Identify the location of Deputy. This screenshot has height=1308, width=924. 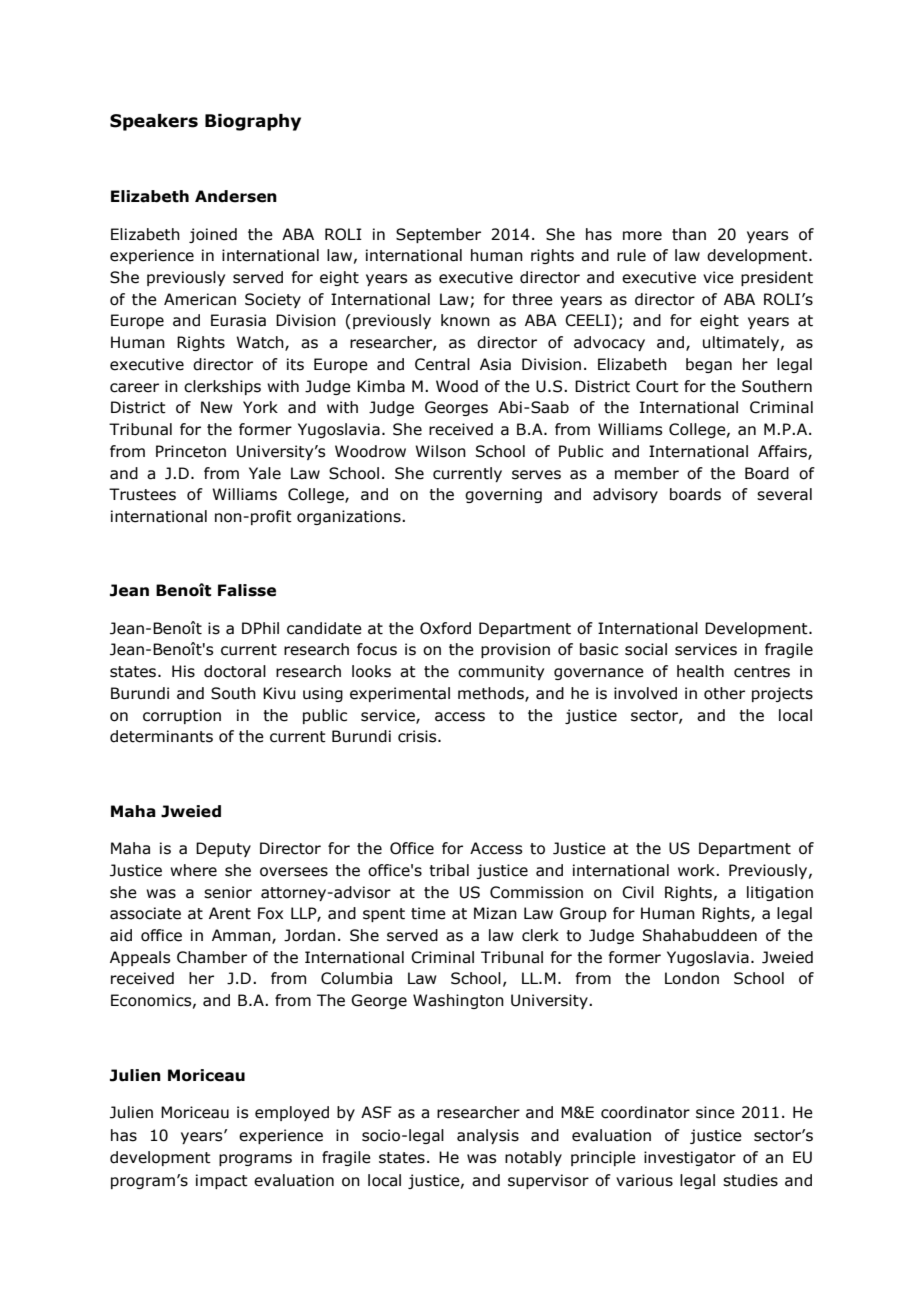
(223, 849).
